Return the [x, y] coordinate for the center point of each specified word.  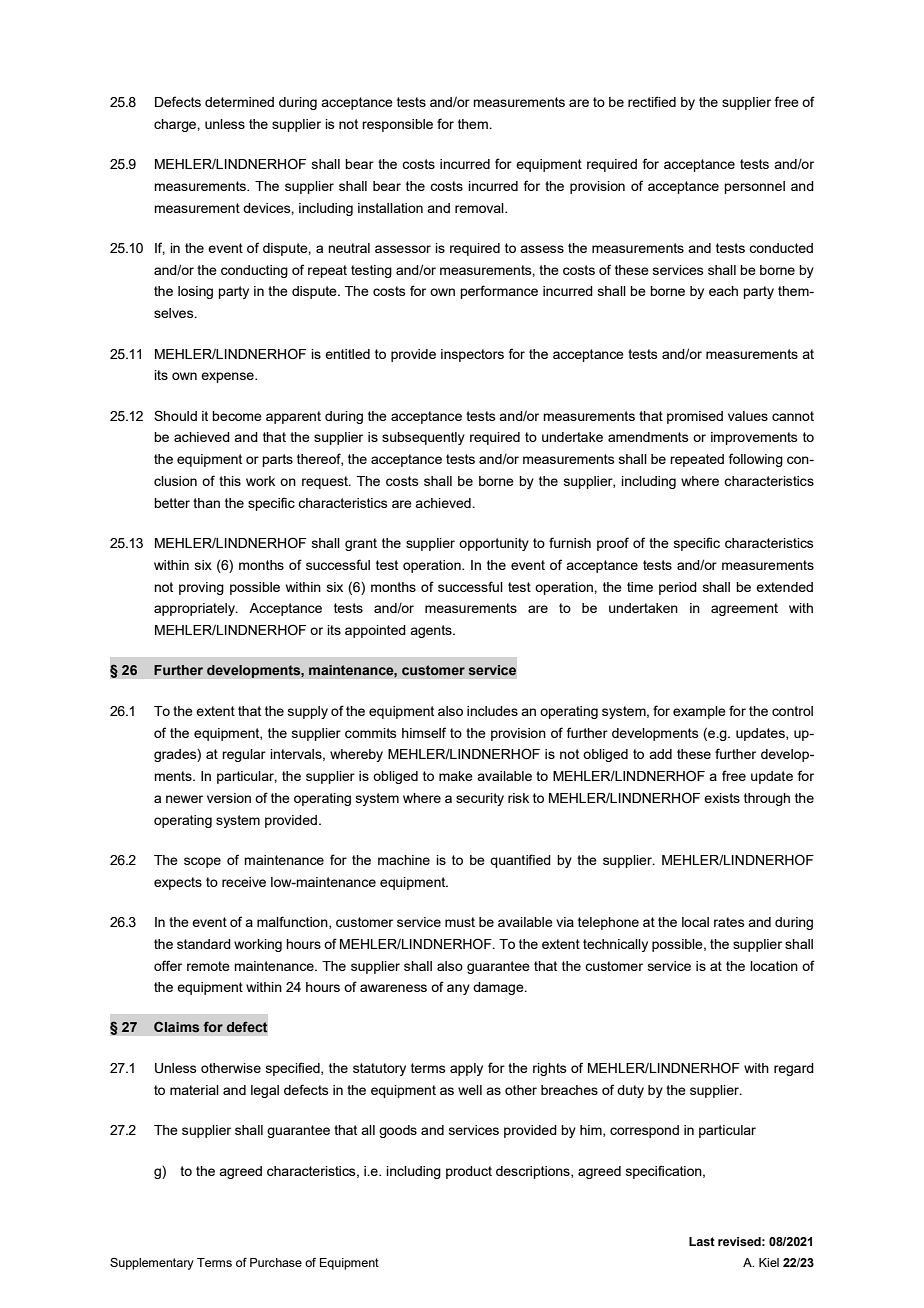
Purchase [276, 1262]
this [230, 481]
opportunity [494, 544]
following [756, 460]
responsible [397, 125]
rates [729, 922]
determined [239, 102]
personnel [754, 187]
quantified [520, 861]
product [469, 1172]
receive [244, 882]
